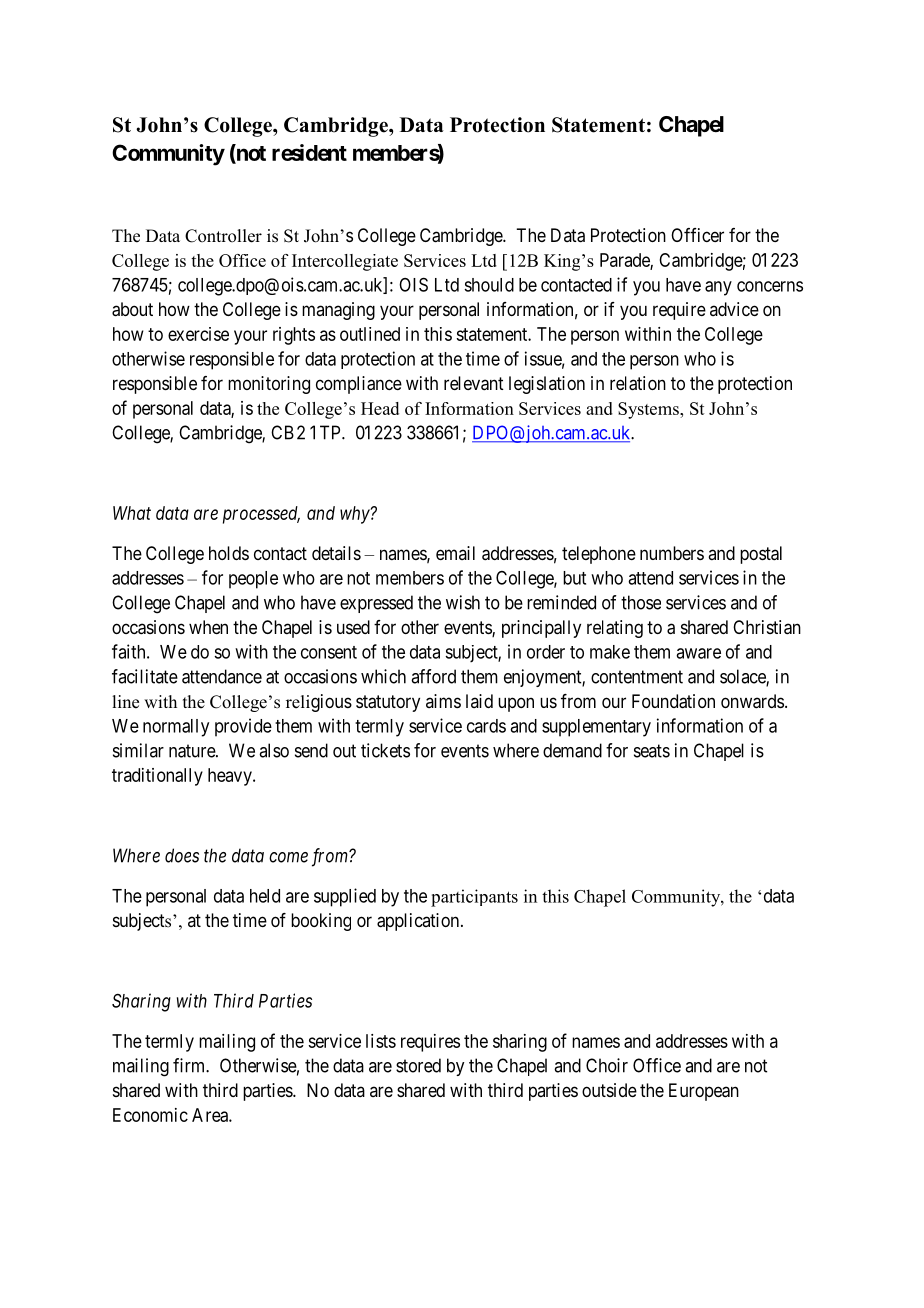  What do you see at coordinates (704, 1092) in the screenshot?
I see `European` at bounding box center [704, 1092].
